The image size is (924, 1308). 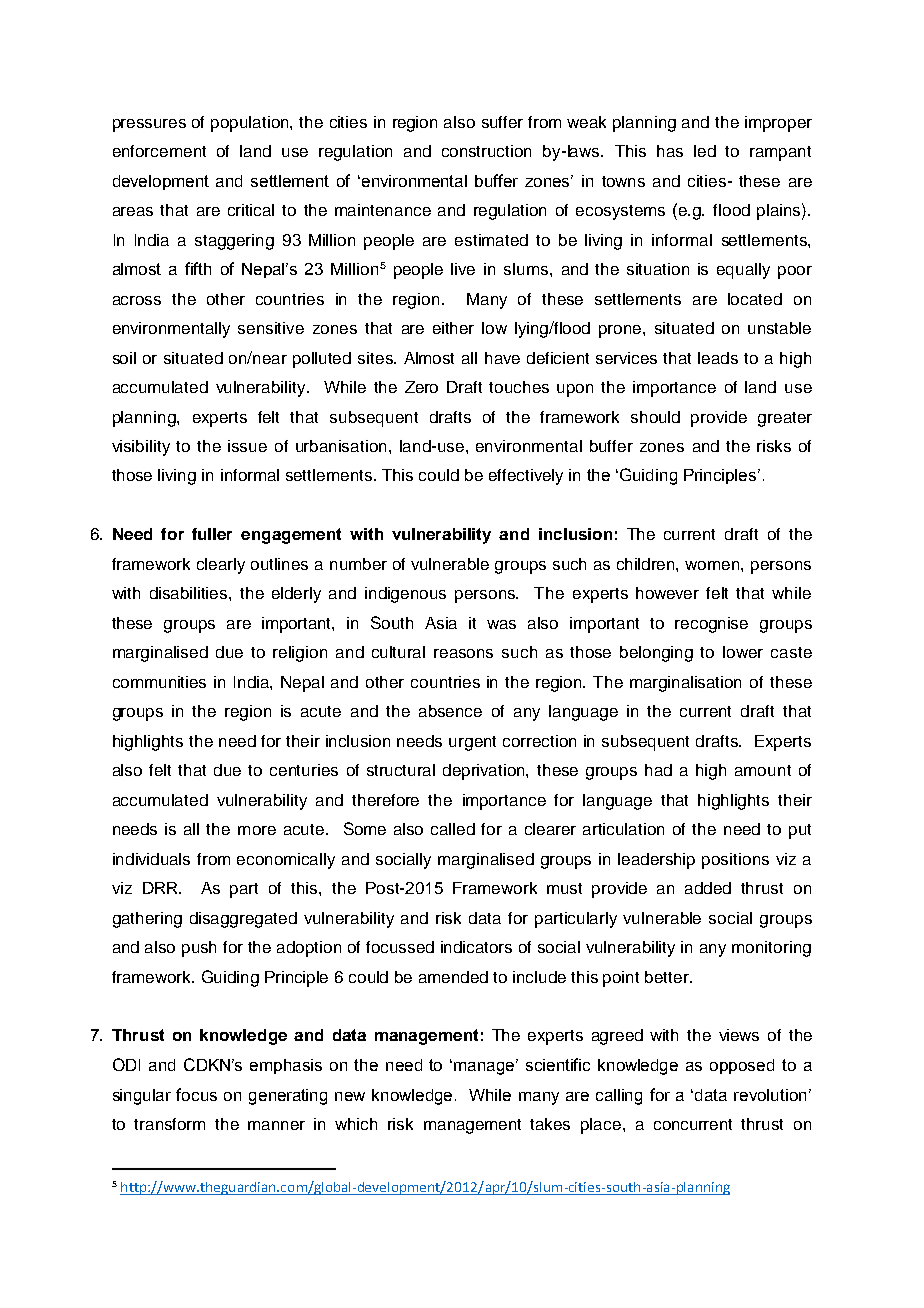 I want to click on construction, so click(x=486, y=151).
